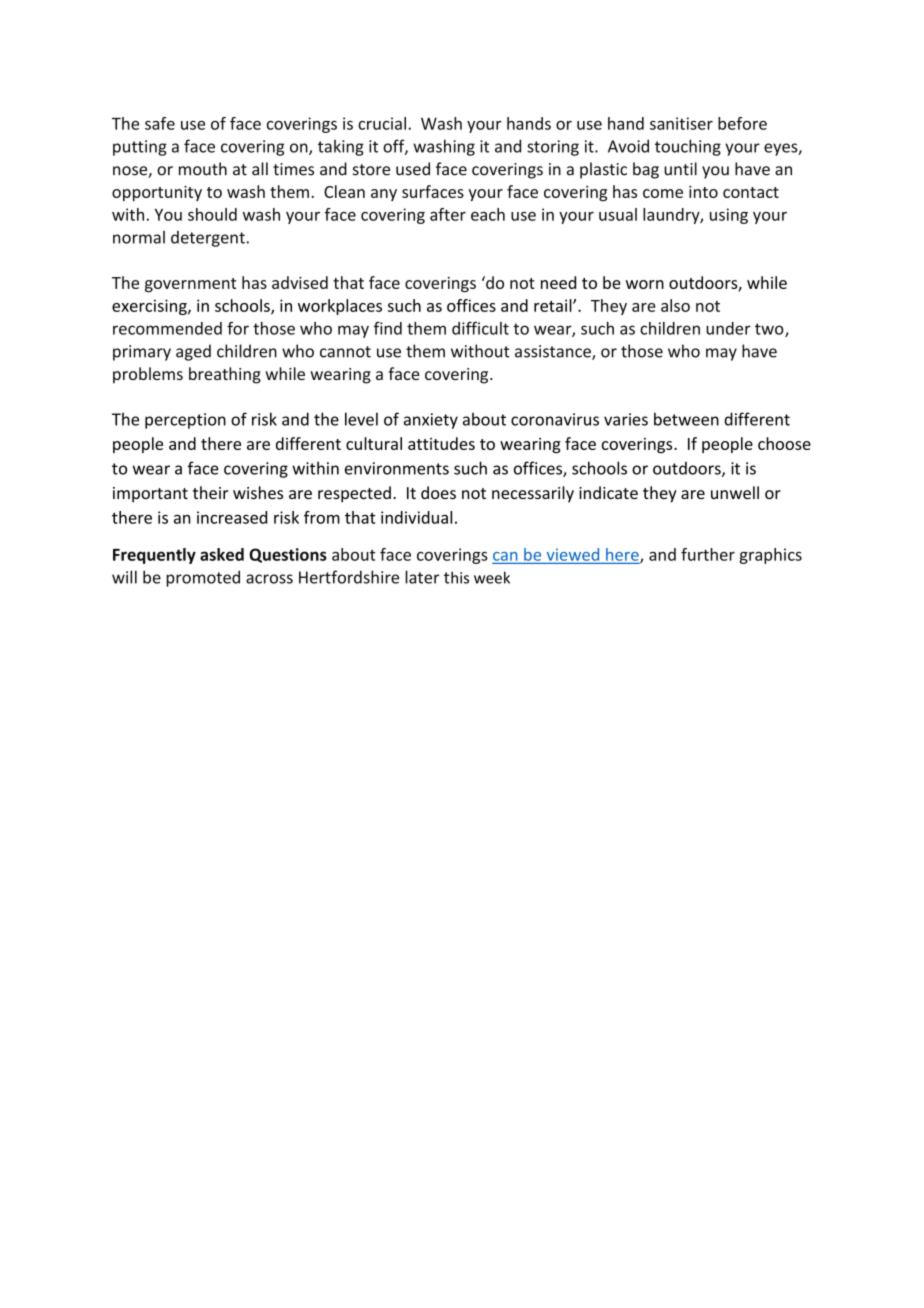 Image resolution: width=924 pixels, height=1308 pixels. What do you see at coordinates (382, 123) in the screenshot?
I see `crucial` at bounding box center [382, 123].
